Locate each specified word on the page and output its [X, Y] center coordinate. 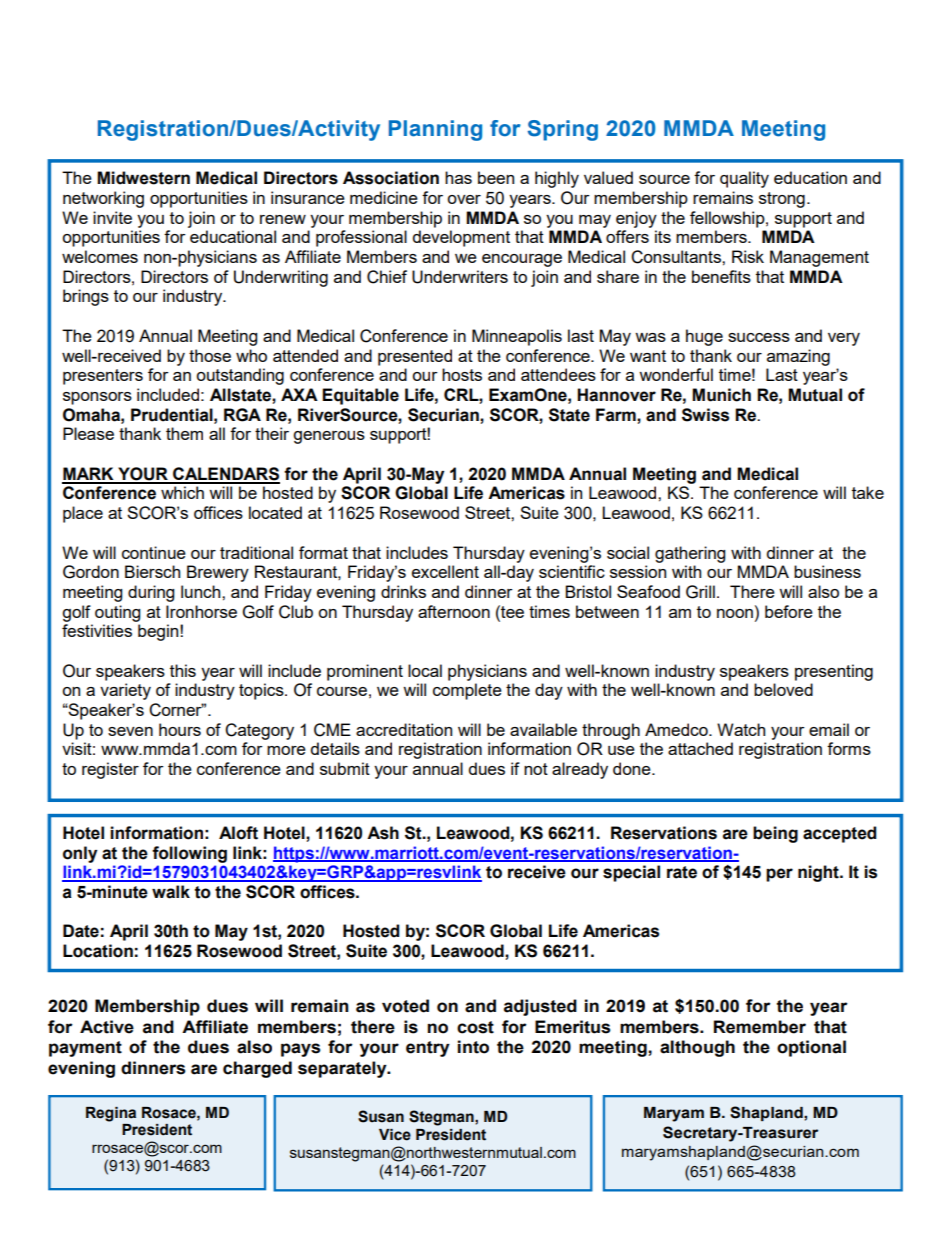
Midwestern [143, 178]
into [473, 1047]
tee [511, 611]
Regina [111, 1114]
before [789, 611]
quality [744, 179]
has [458, 177]
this [183, 670]
